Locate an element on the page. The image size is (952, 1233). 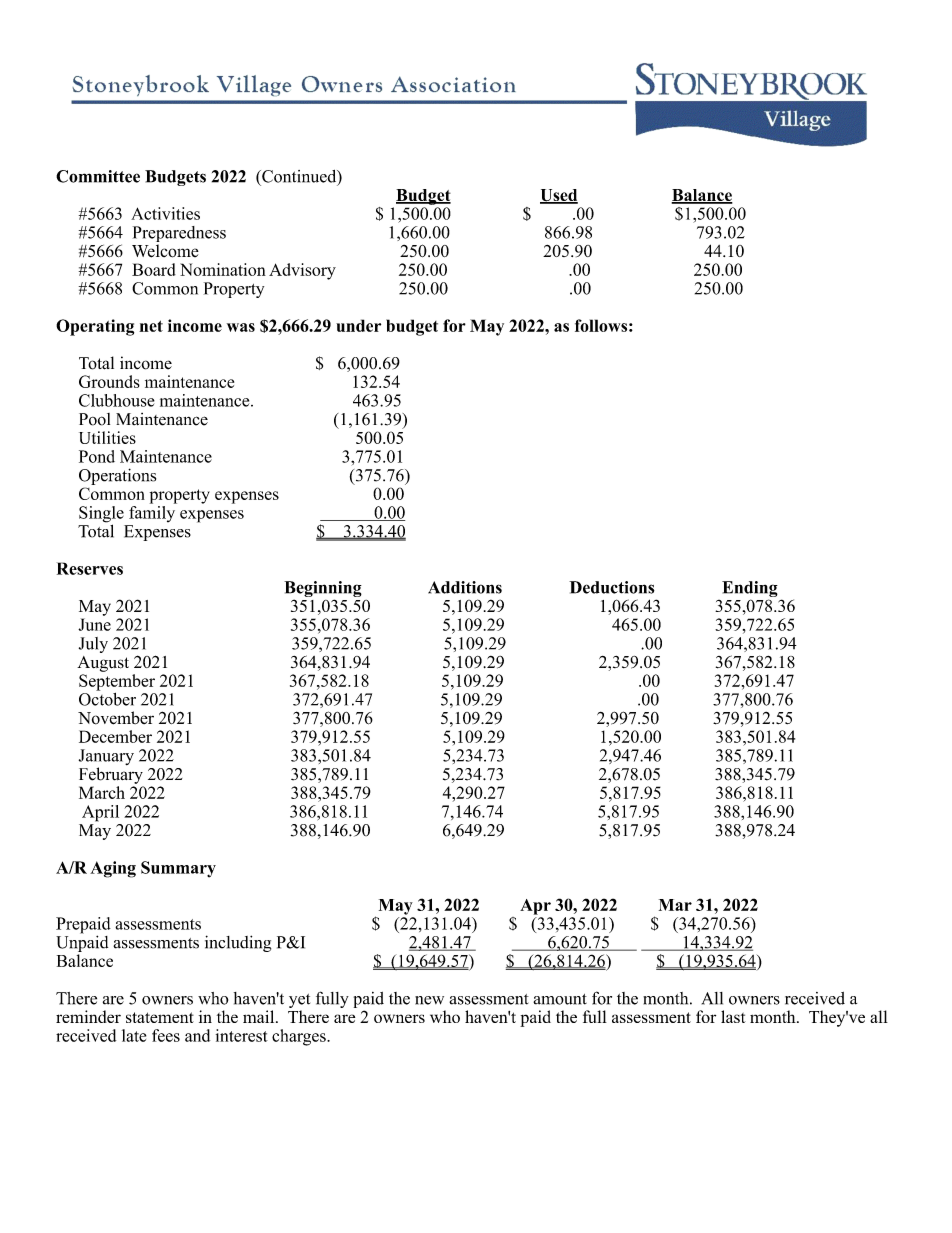
under is located at coordinates (358, 325).
